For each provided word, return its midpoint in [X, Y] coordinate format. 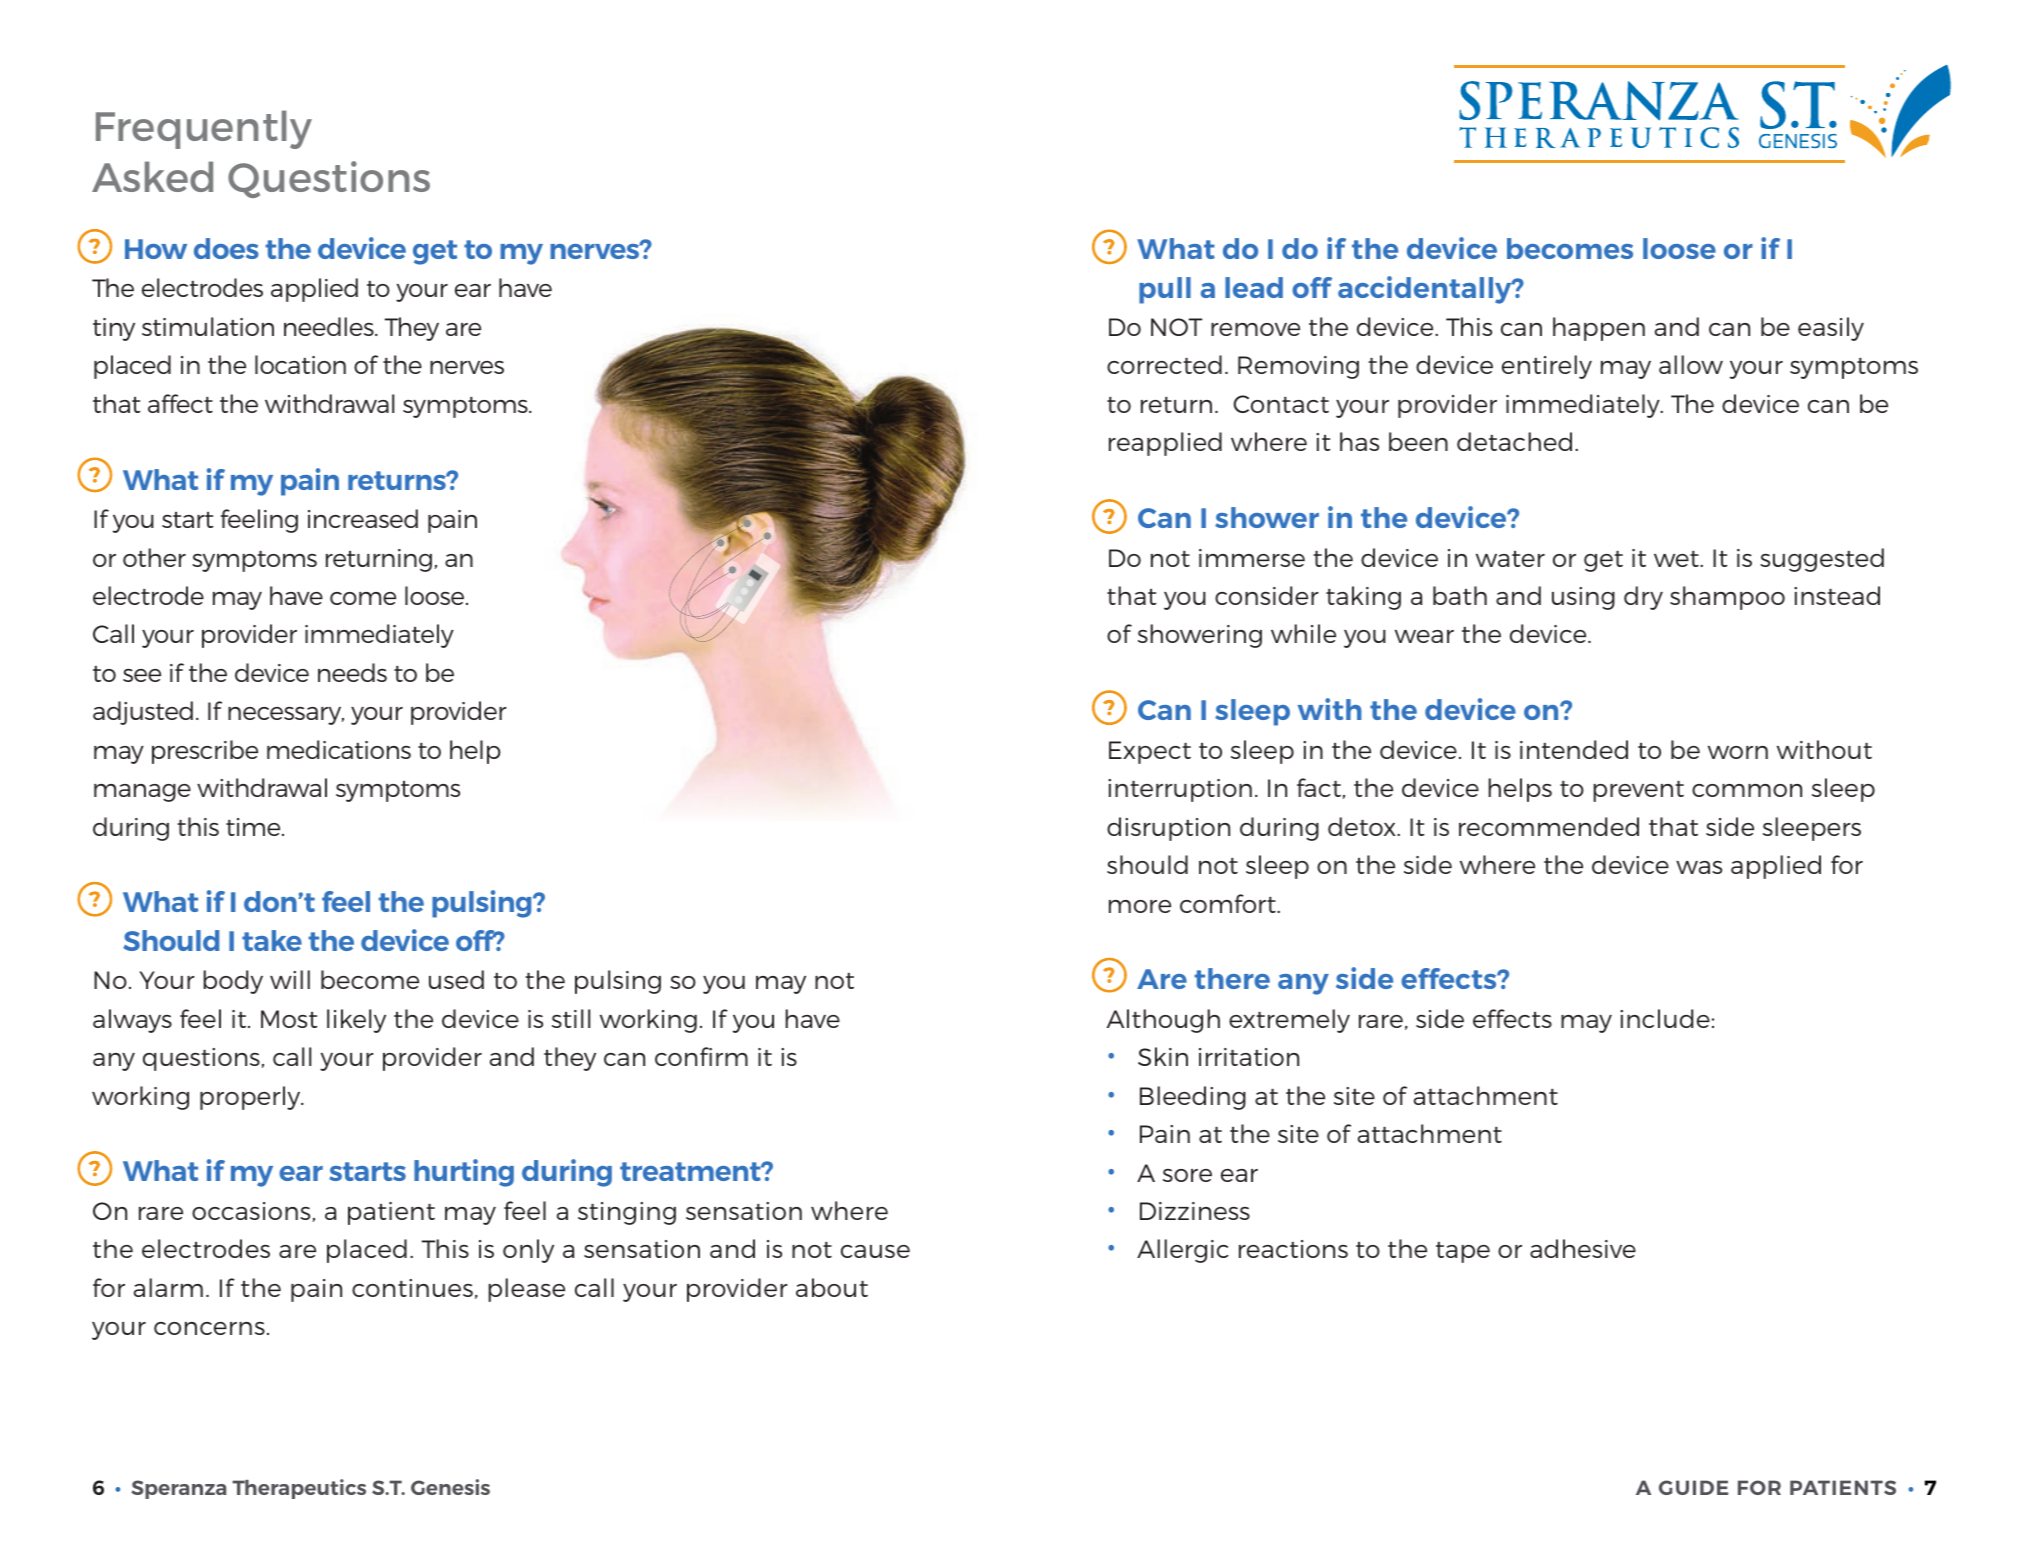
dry [1643, 598]
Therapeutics [299, 1489]
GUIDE [1693, 1487]
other [154, 557]
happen [1599, 329]
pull [1165, 290]
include [1665, 1018]
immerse [1252, 558]
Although [1163, 1021]
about [832, 1287]
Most [289, 1019]
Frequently [204, 129]
